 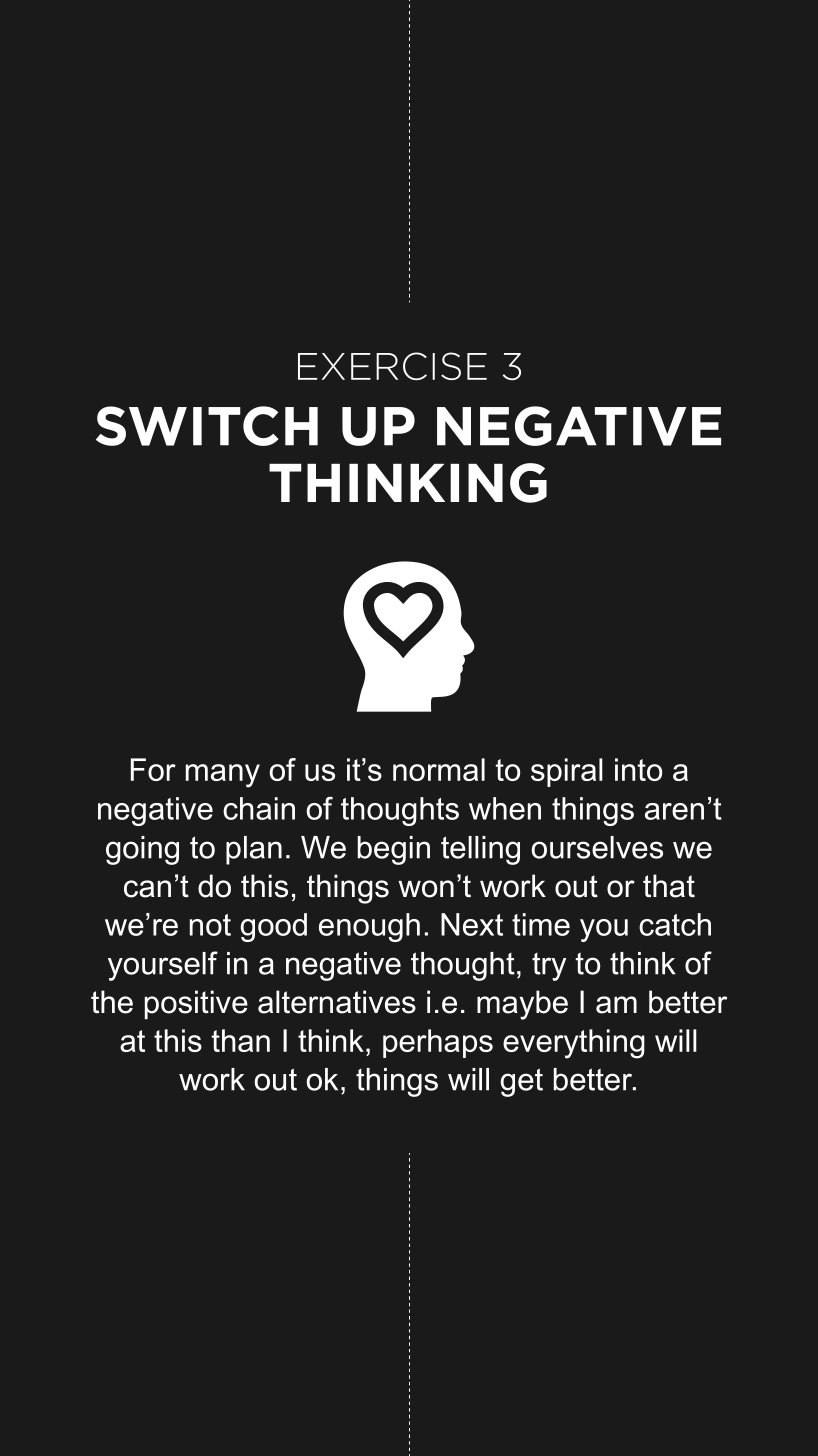 I want to click on into, so click(x=638, y=769).
